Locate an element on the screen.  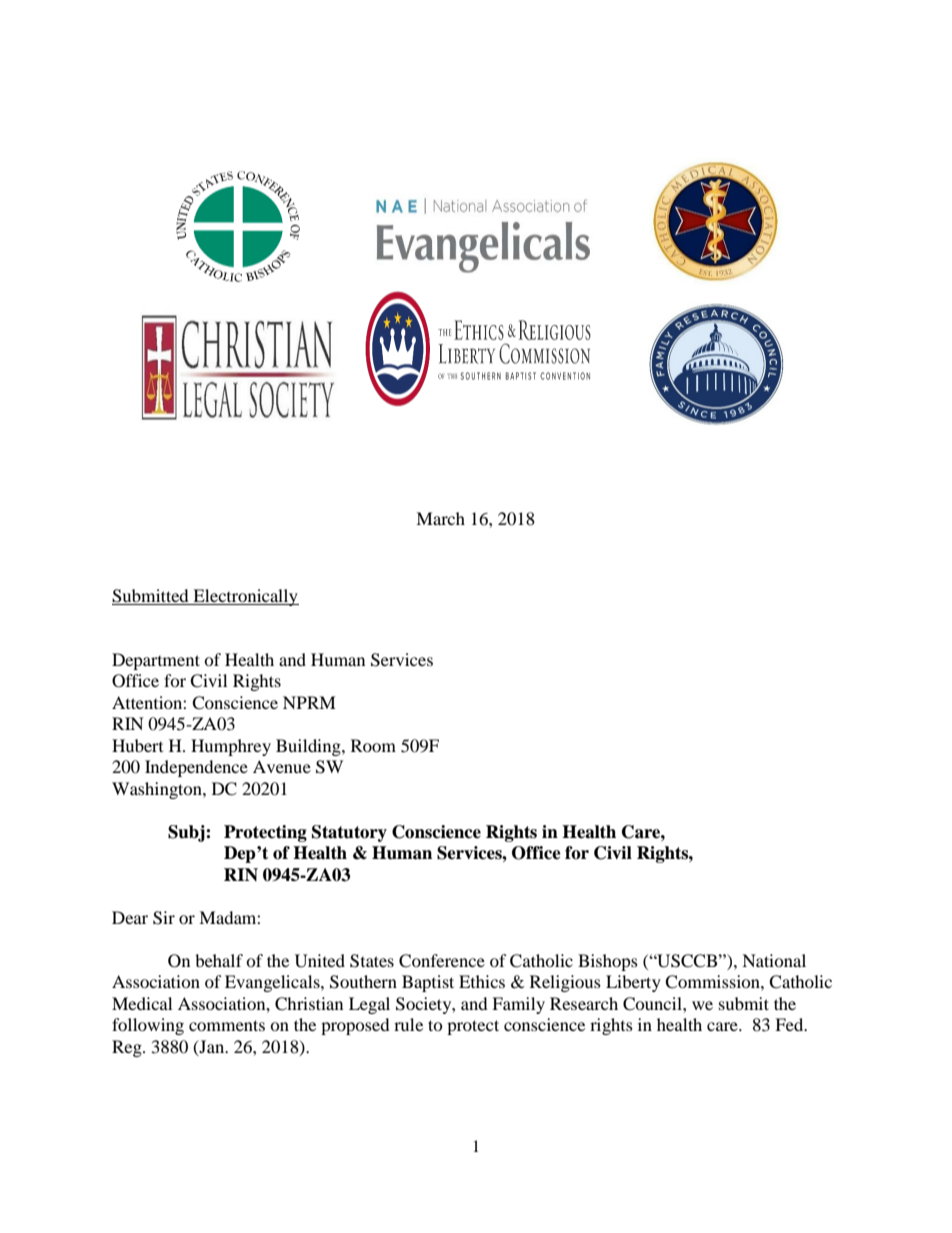
Building is located at coordinates (309, 747).
